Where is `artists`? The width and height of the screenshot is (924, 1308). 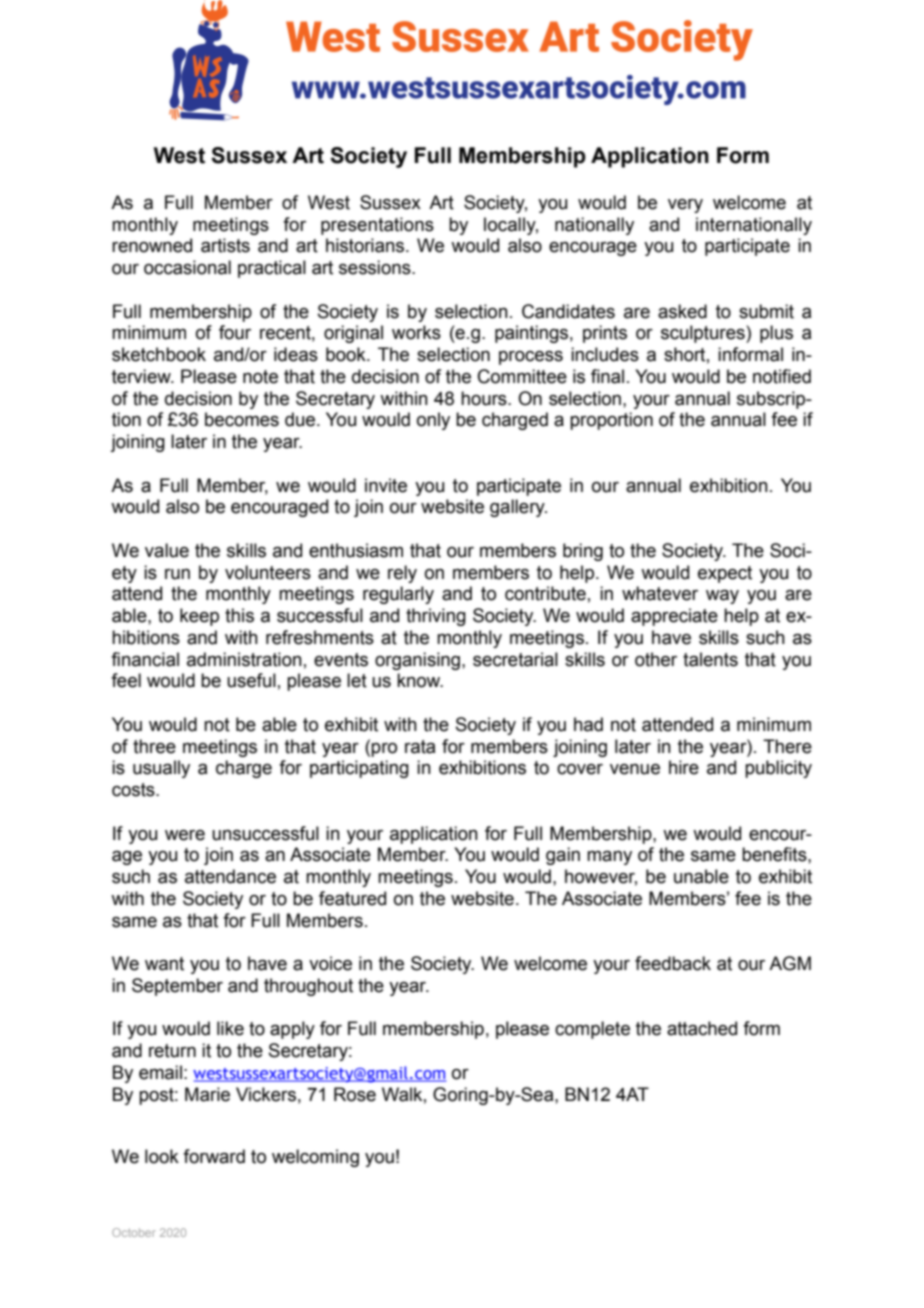 artists is located at coordinates (225, 245).
